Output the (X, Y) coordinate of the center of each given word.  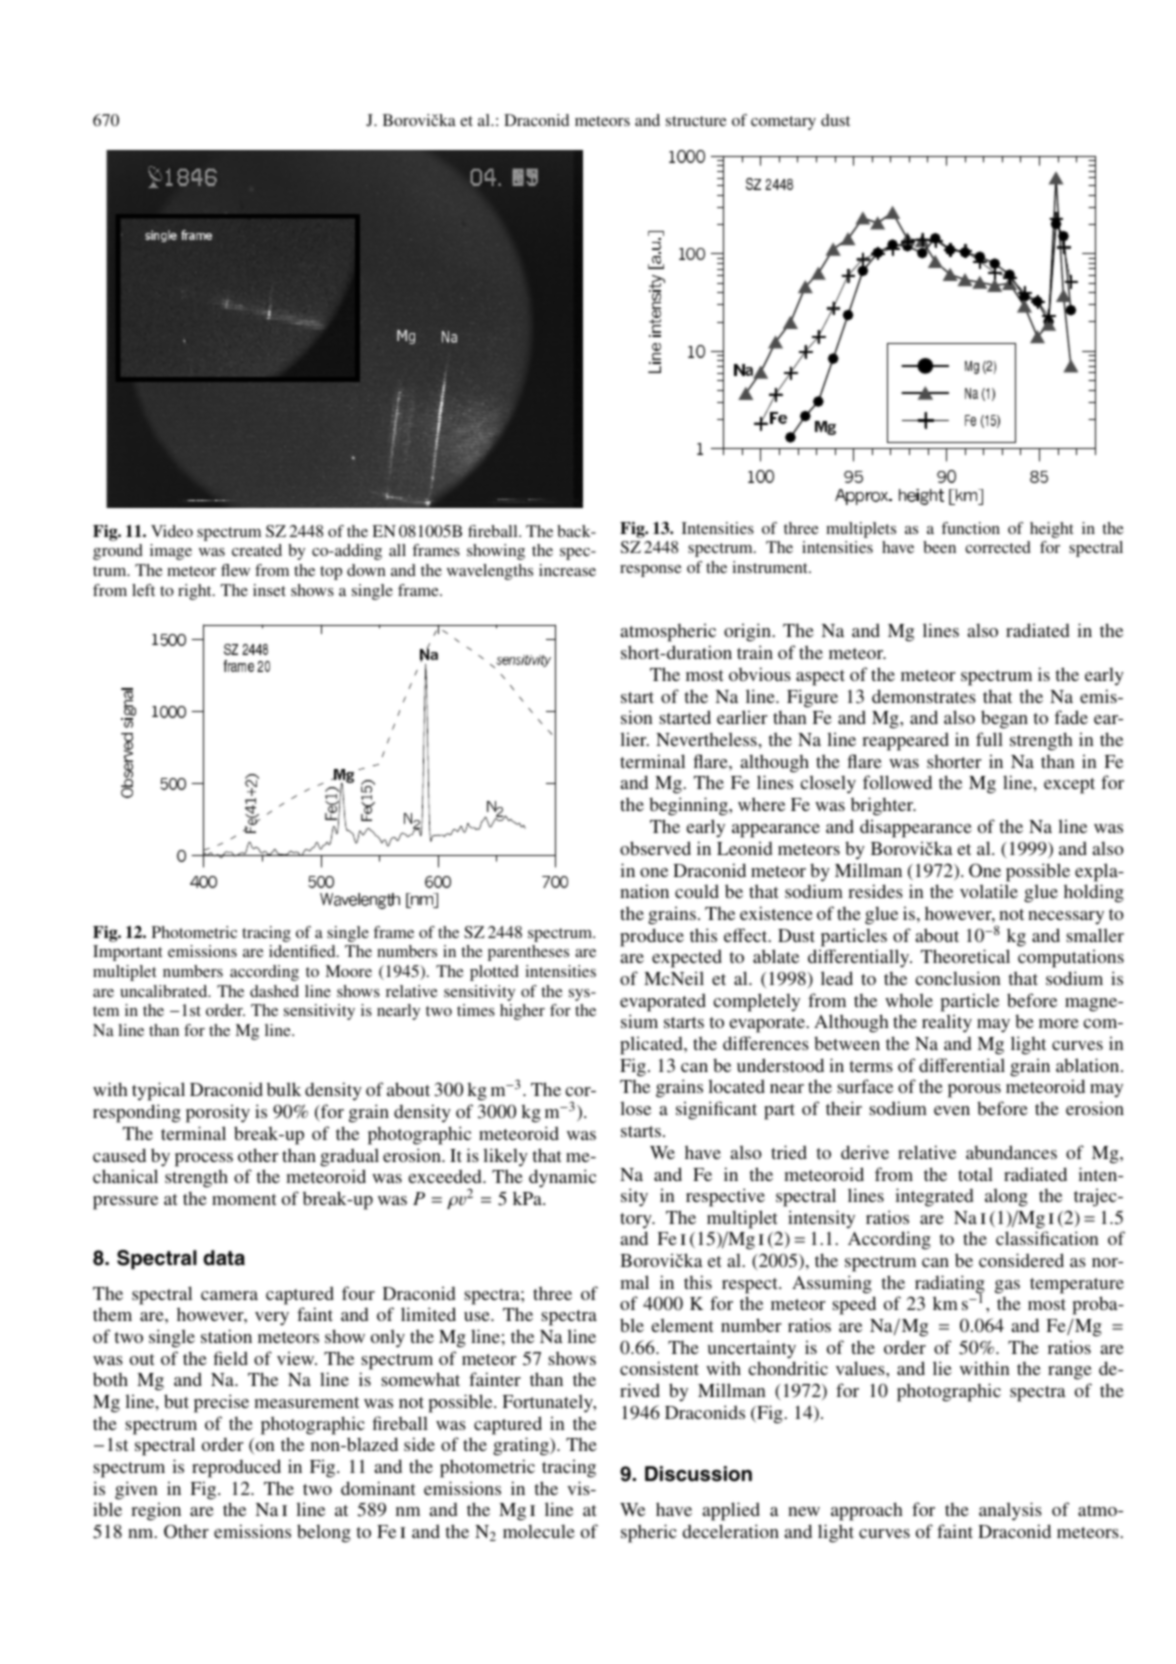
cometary (783, 123)
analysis (1010, 1511)
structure (696, 121)
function (970, 528)
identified (303, 951)
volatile (989, 891)
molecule (539, 1531)
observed (655, 848)
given (136, 1490)
